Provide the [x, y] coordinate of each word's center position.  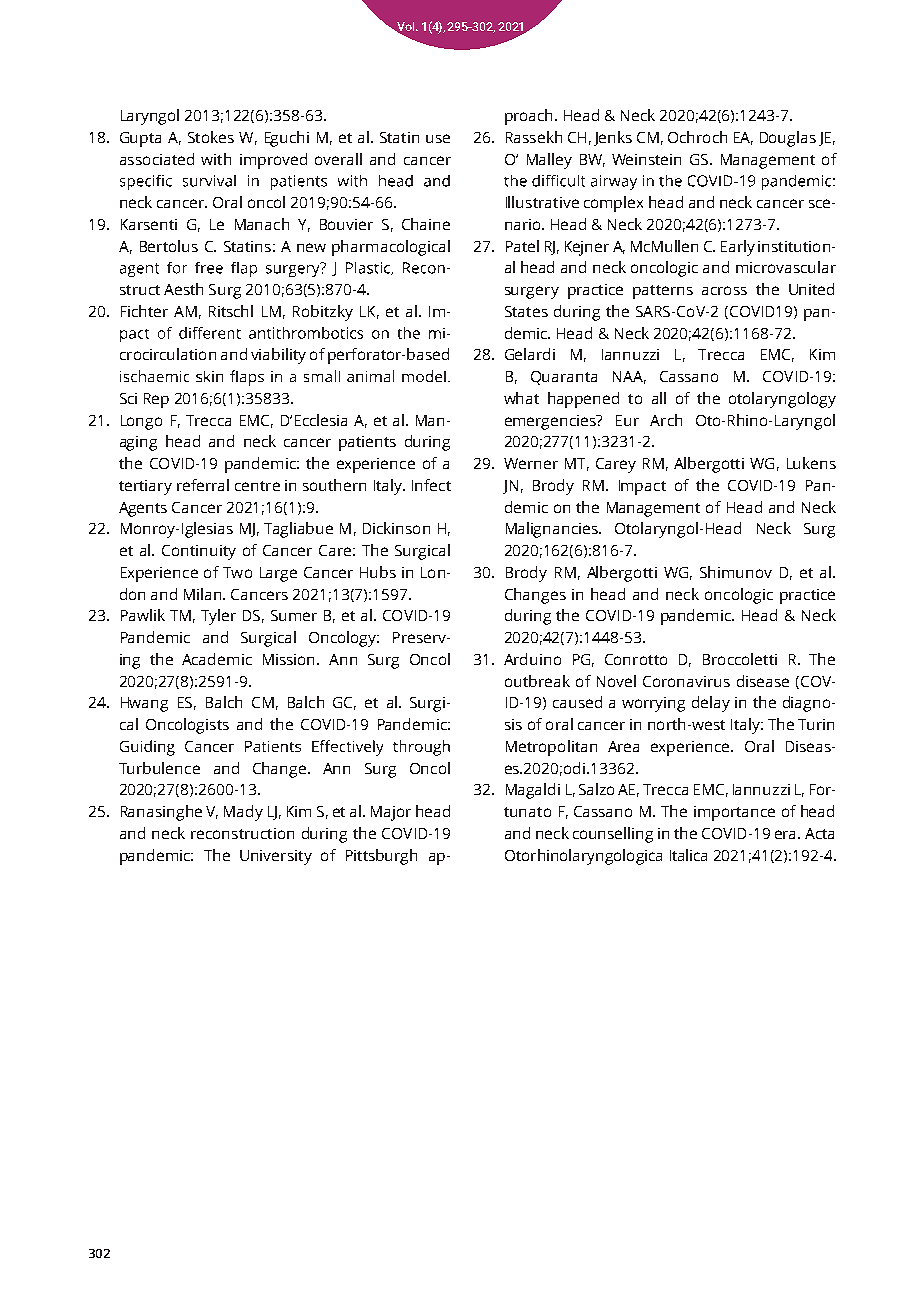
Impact [642, 487]
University [276, 857]
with [216, 159]
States [526, 311]
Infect [431, 485]
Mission [290, 659]
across [724, 290]
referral [203, 485]
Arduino [532, 659]
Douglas [788, 139]
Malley [549, 161]
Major [391, 813]
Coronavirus [686, 681]
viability [278, 356]
